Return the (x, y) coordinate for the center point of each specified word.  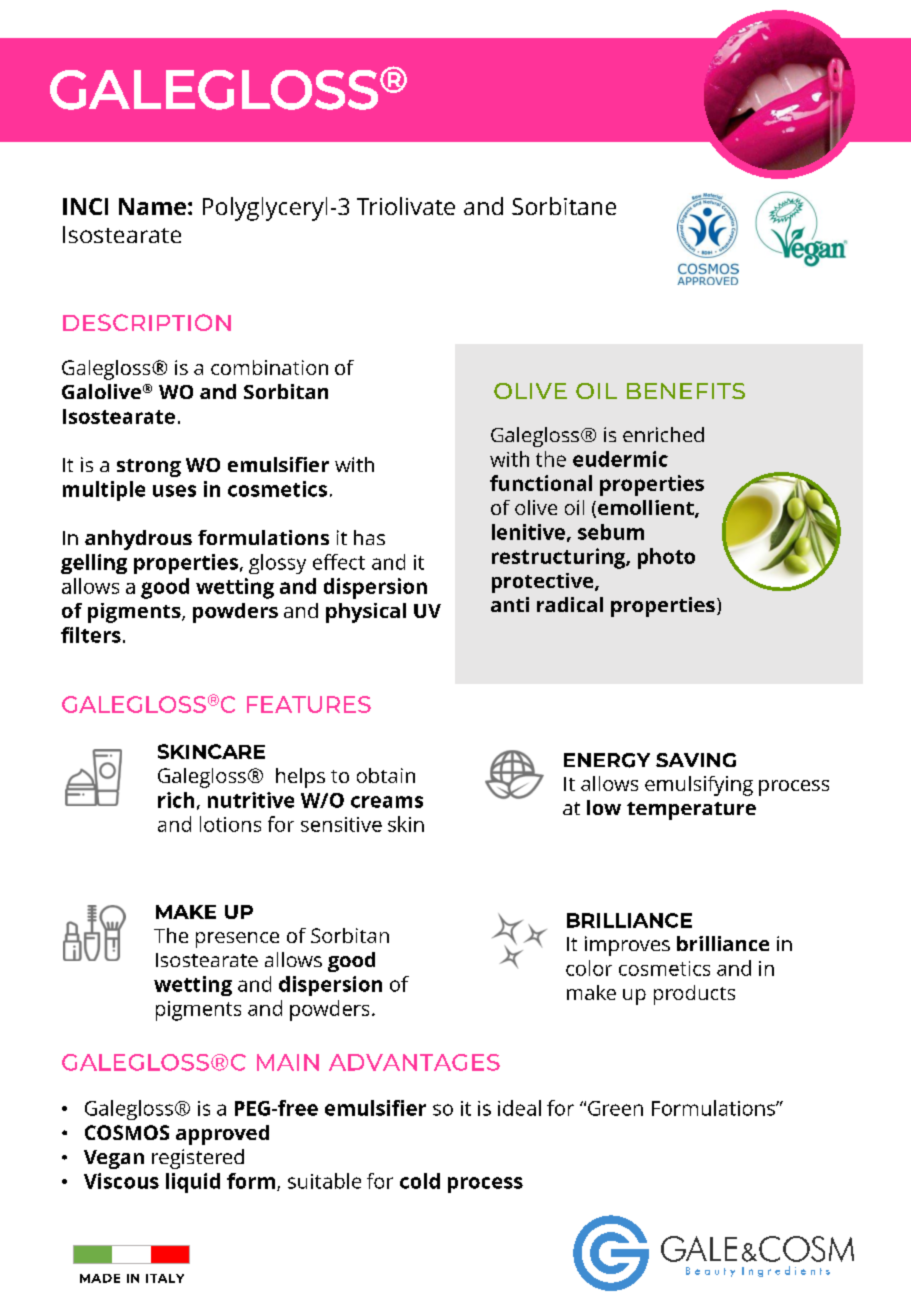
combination (269, 367)
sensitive (341, 824)
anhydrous (138, 540)
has (369, 537)
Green (615, 1108)
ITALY (165, 1278)
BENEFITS (686, 391)
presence (237, 940)
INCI (85, 206)
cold (420, 1181)
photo (666, 558)
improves (627, 946)
